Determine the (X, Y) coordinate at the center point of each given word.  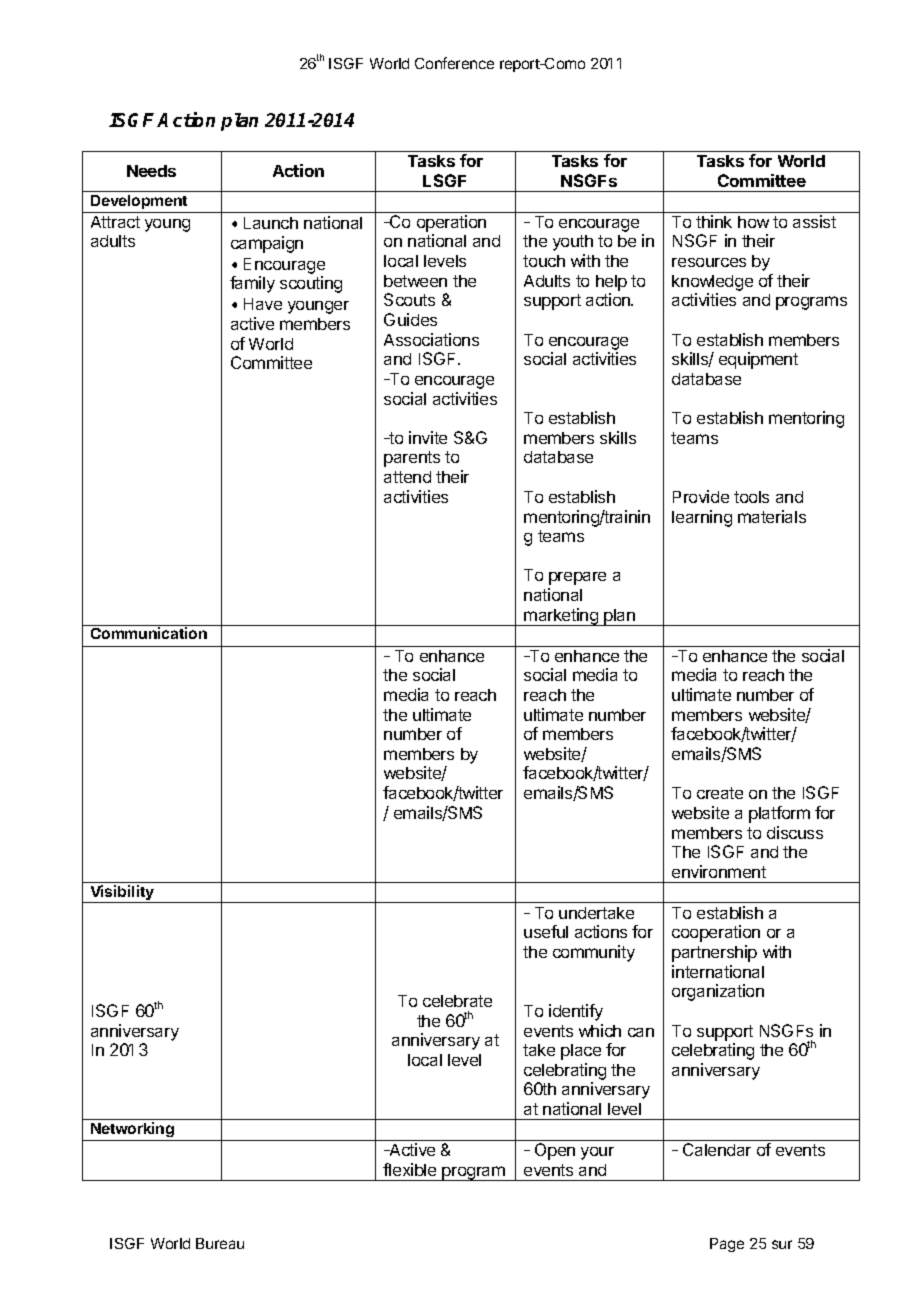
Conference (454, 63)
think (714, 221)
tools (751, 497)
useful (546, 931)
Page (727, 1245)
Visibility (122, 894)
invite (428, 437)
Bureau (220, 1243)
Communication (149, 633)
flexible (409, 1169)
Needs (151, 171)
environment (719, 871)
